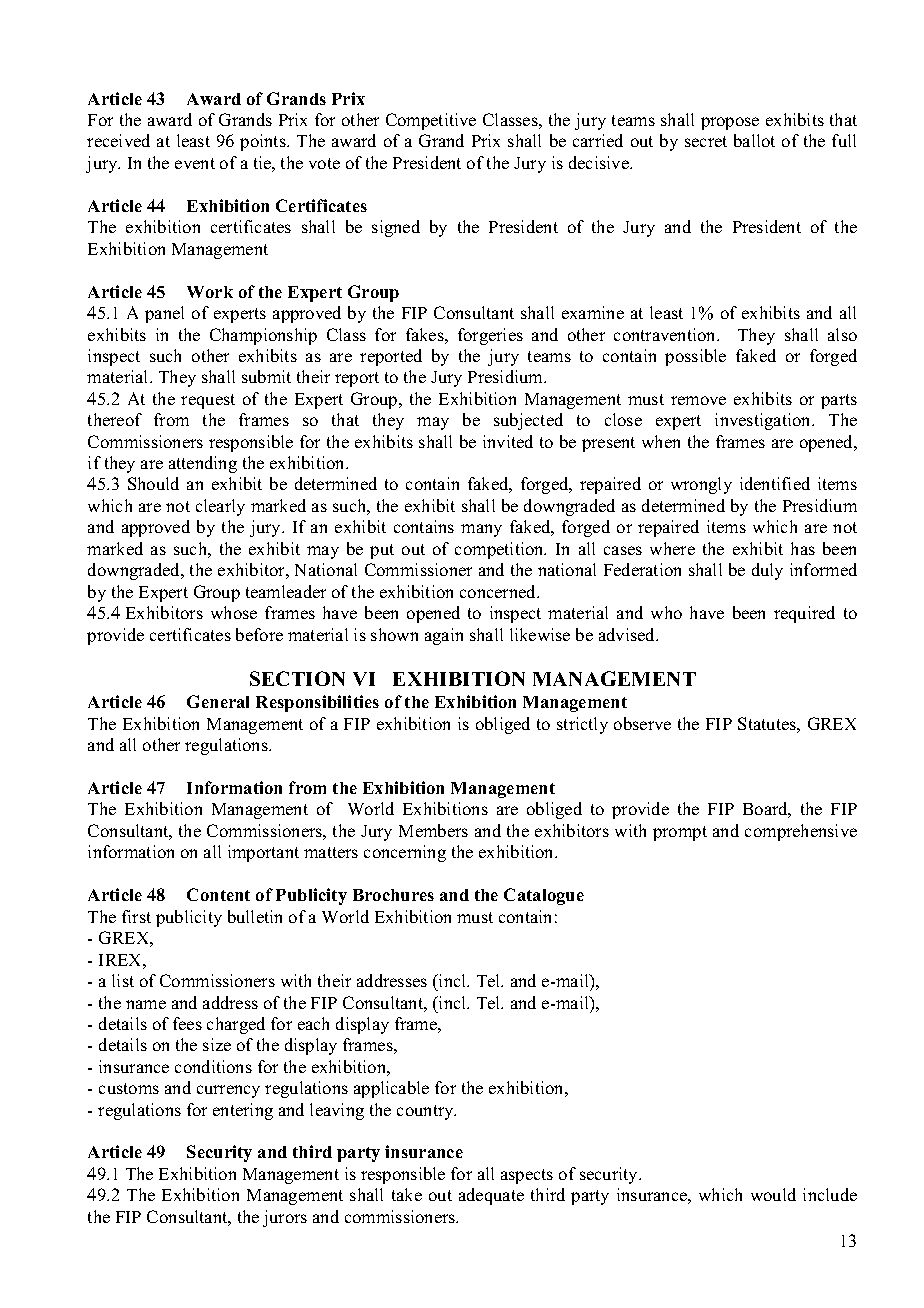 The image size is (924, 1308). I want to click on required, so click(804, 614).
